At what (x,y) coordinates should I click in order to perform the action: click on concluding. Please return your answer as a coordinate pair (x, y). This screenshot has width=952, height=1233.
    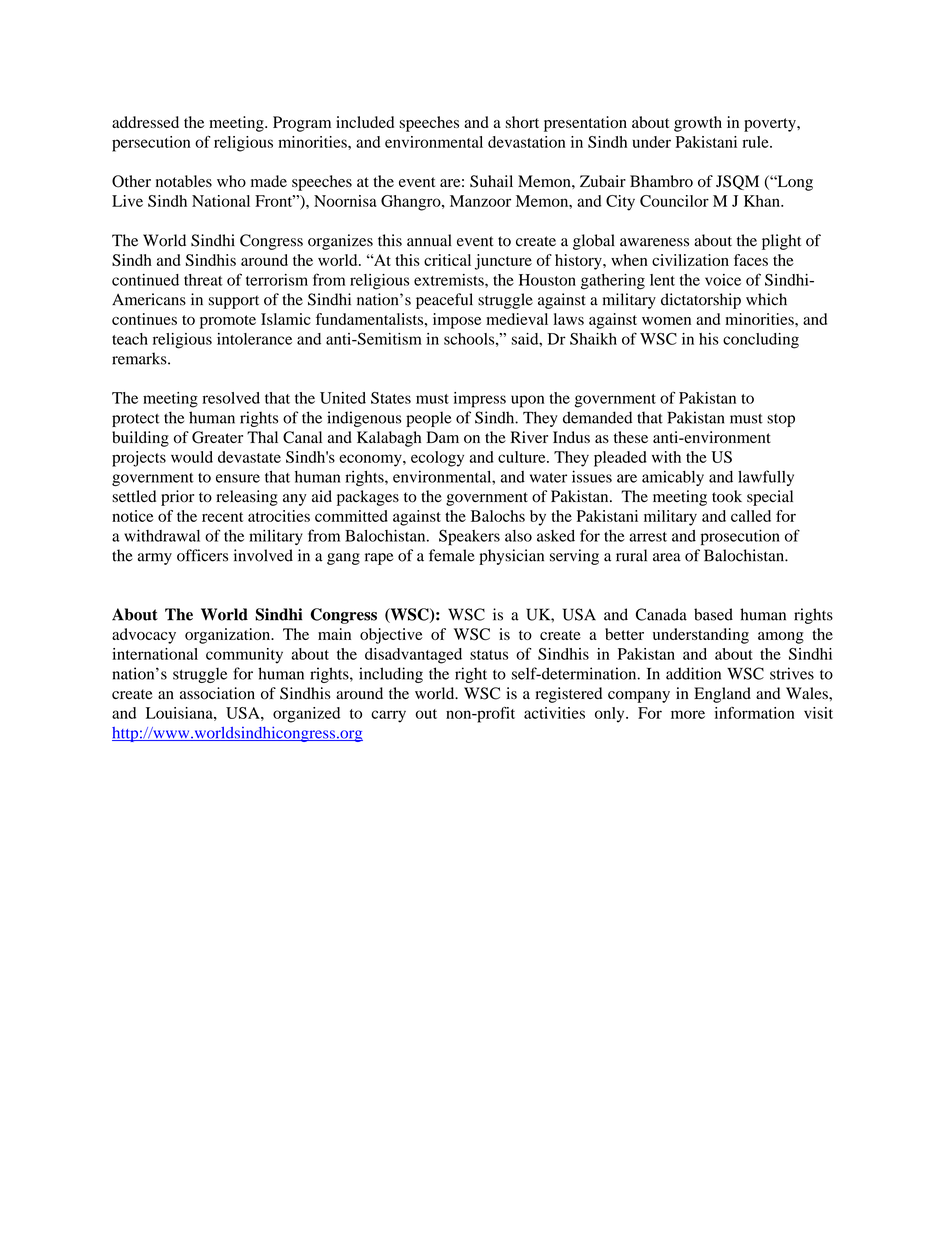
    Looking at the image, I should click on (761, 341).
